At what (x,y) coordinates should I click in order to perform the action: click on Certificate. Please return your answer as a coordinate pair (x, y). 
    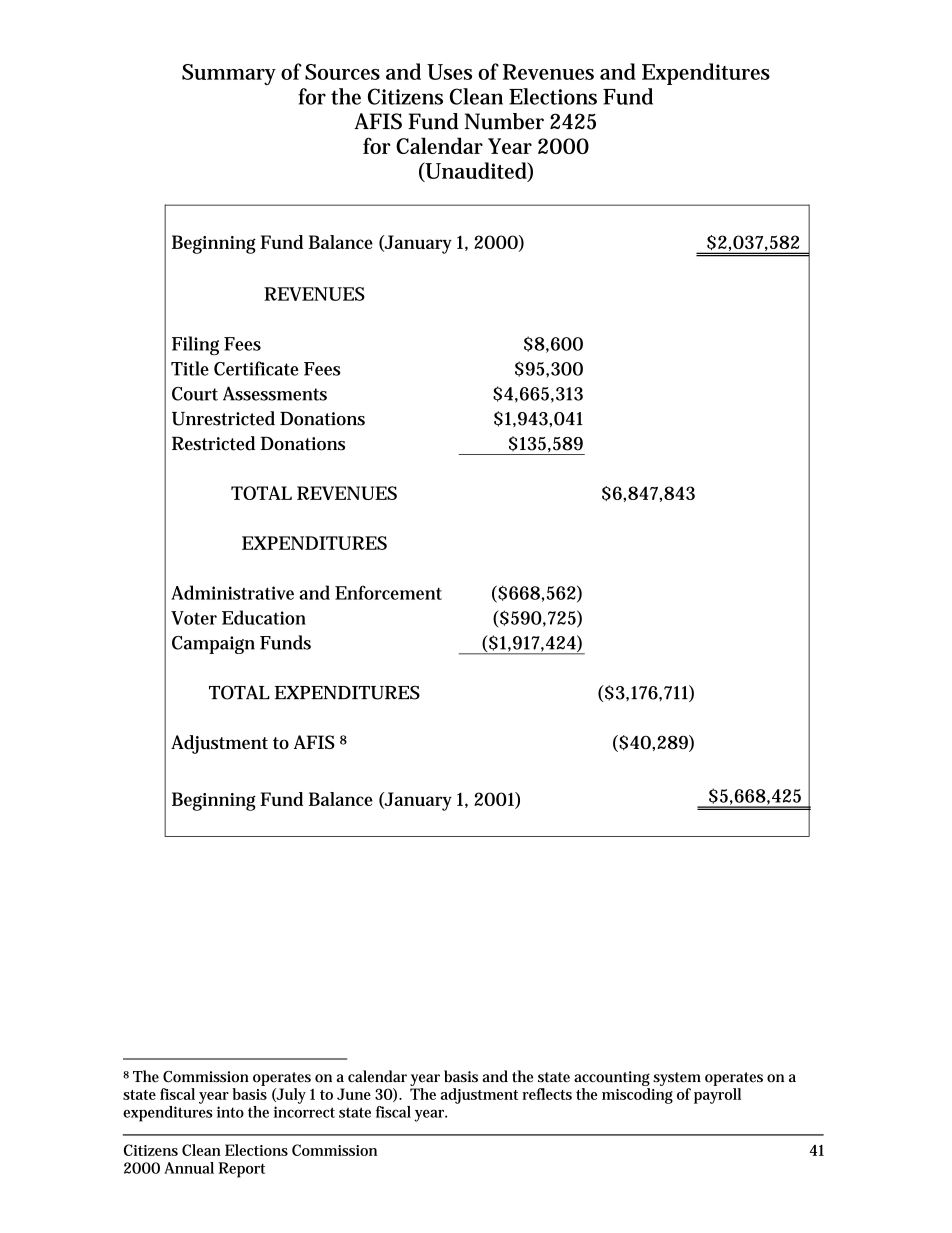
    Looking at the image, I should click on (256, 368).
